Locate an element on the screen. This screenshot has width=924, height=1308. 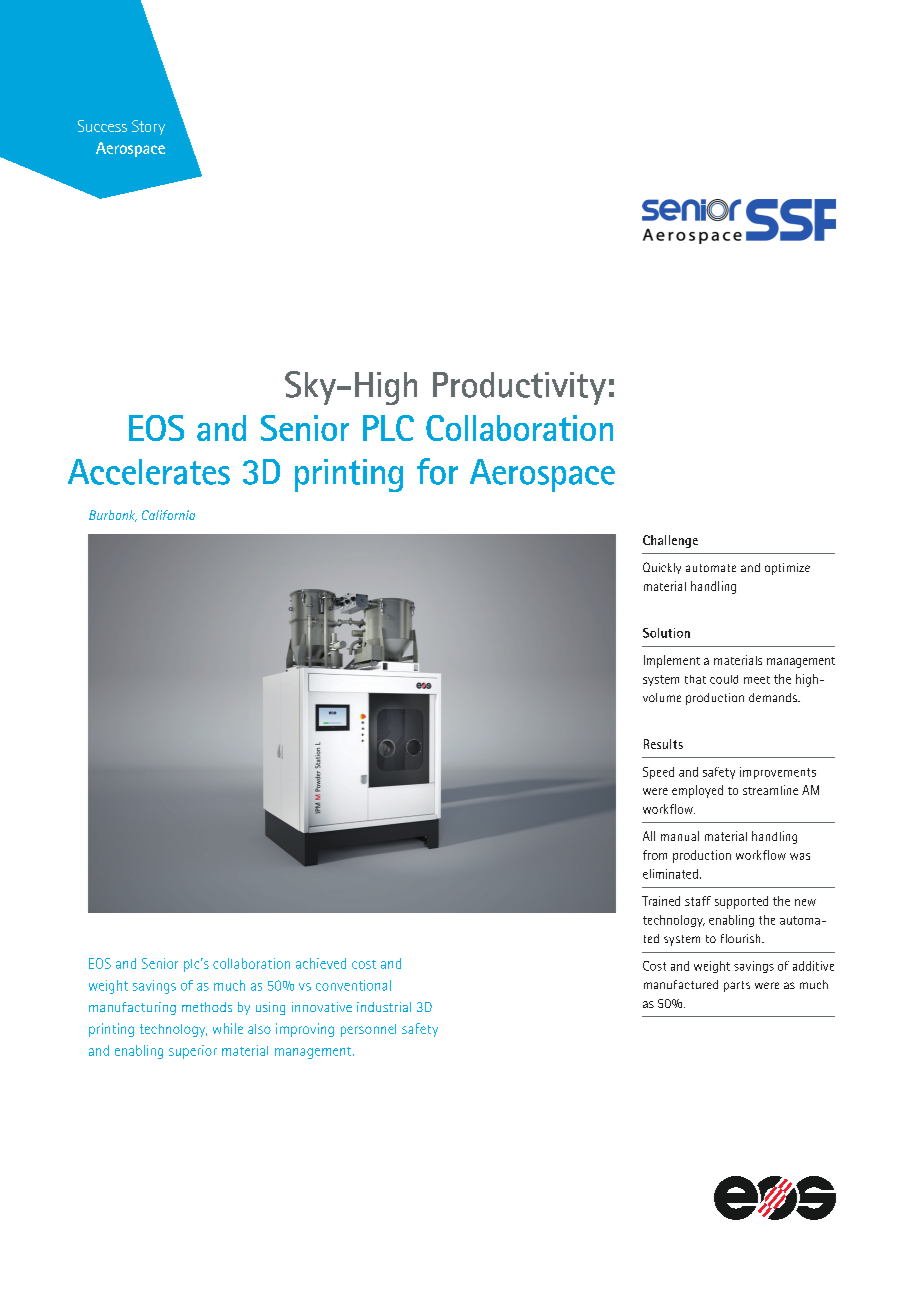
Quickly is located at coordinates (662, 568).
